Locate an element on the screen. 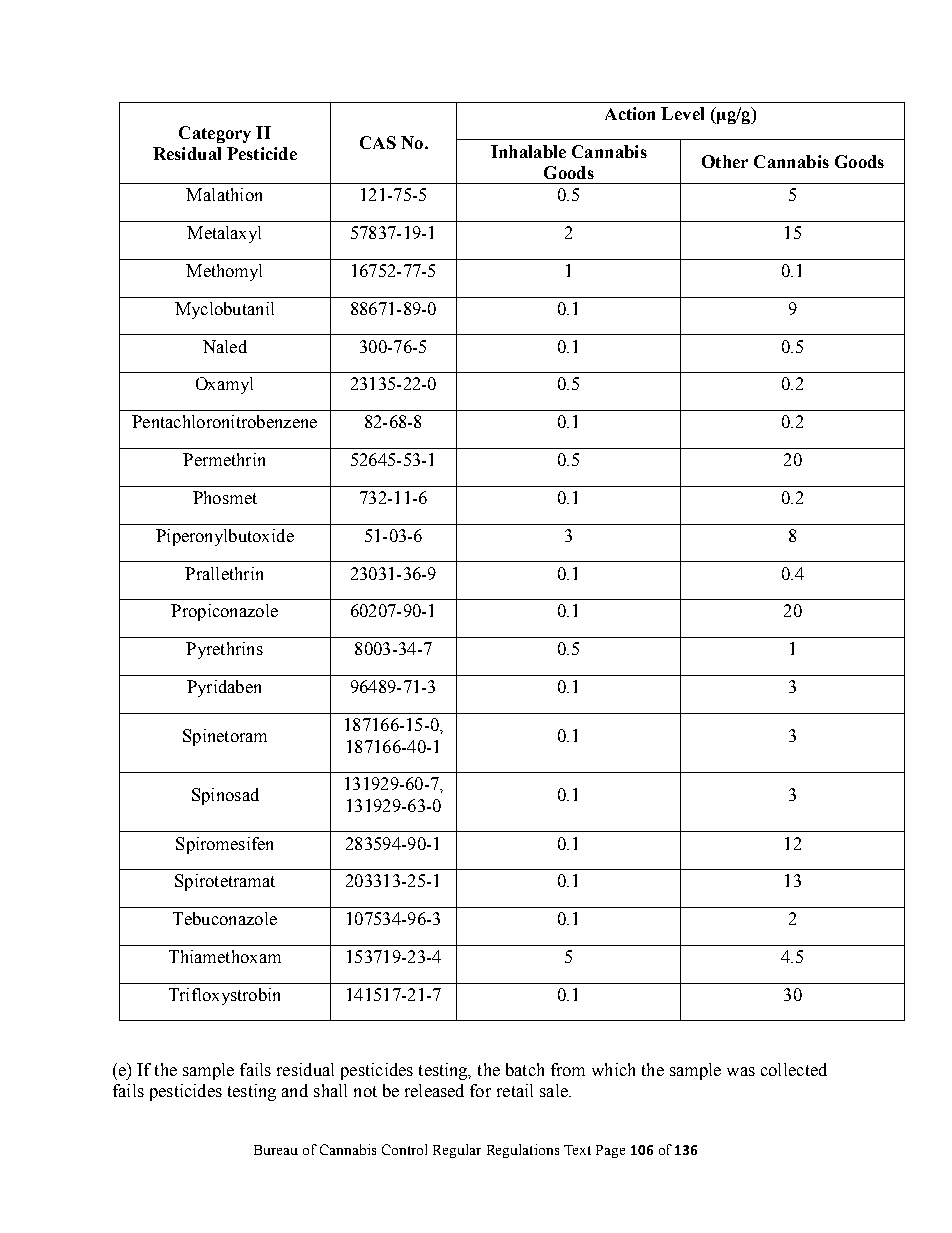 The width and height of the screenshot is (952, 1233). Other is located at coordinates (725, 161).
